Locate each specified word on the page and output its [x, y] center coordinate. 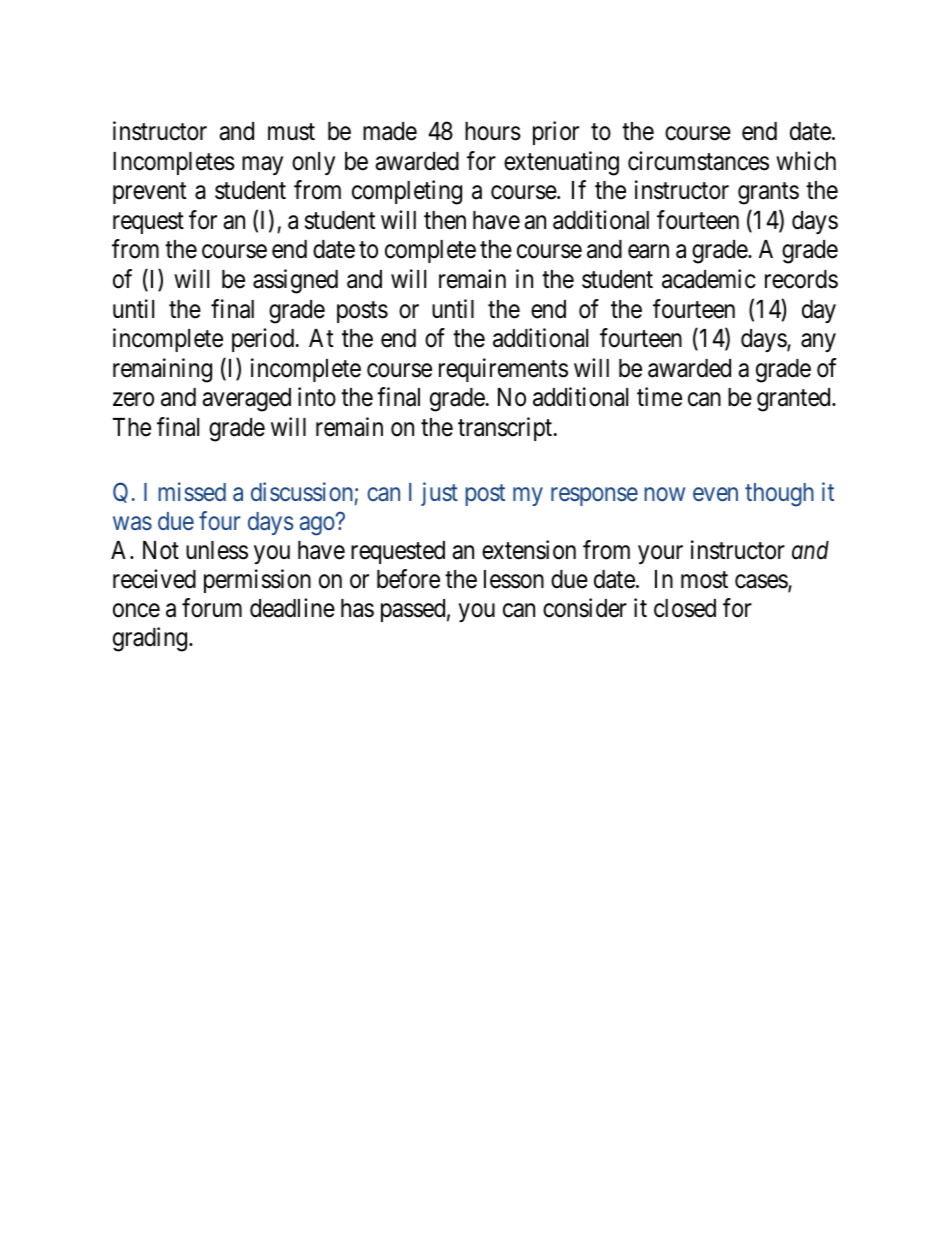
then [445, 220]
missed [192, 491]
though [779, 495]
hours [493, 131]
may [262, 165]
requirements [503, 370]
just [439, 494]
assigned [295, 281]
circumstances [698, 161]
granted [795, 400]
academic [709, 279]
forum [212, 608]
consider [585, 608]
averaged [246, 400]
